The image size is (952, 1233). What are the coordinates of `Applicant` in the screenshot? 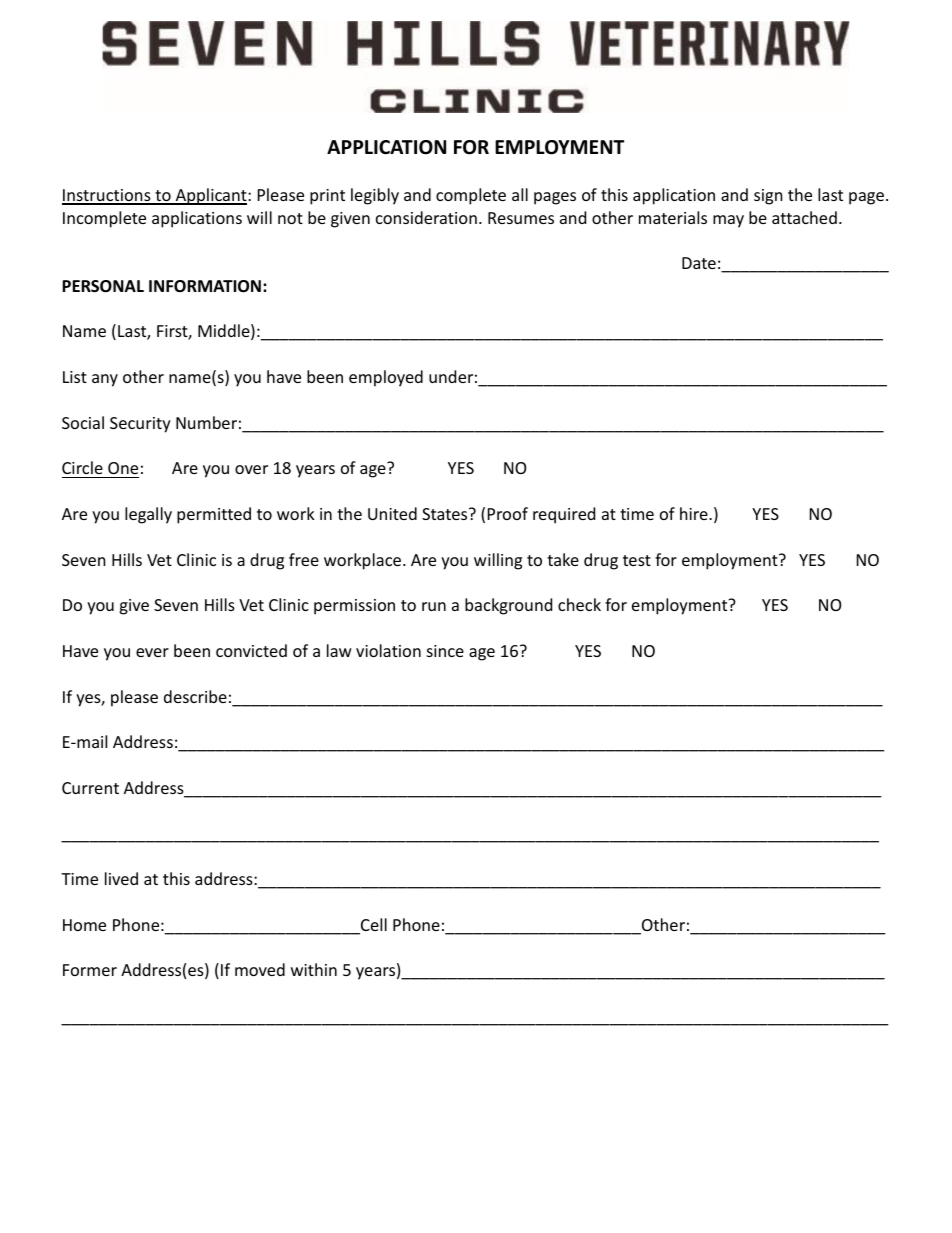 It's located at (211, 196).
